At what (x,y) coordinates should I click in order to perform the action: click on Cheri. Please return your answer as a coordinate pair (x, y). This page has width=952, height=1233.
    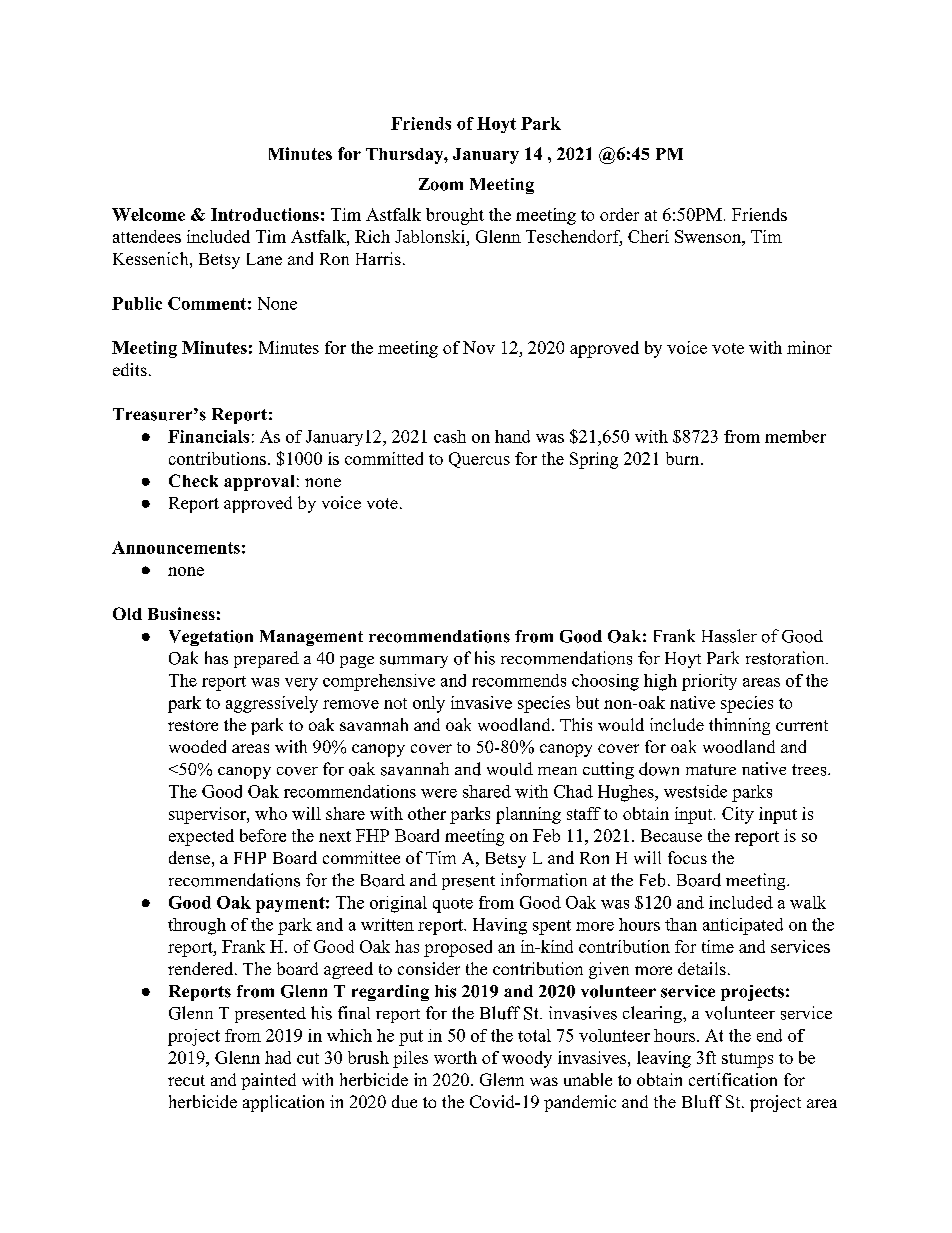
    Looking at the image, I should click on (648, 236).
